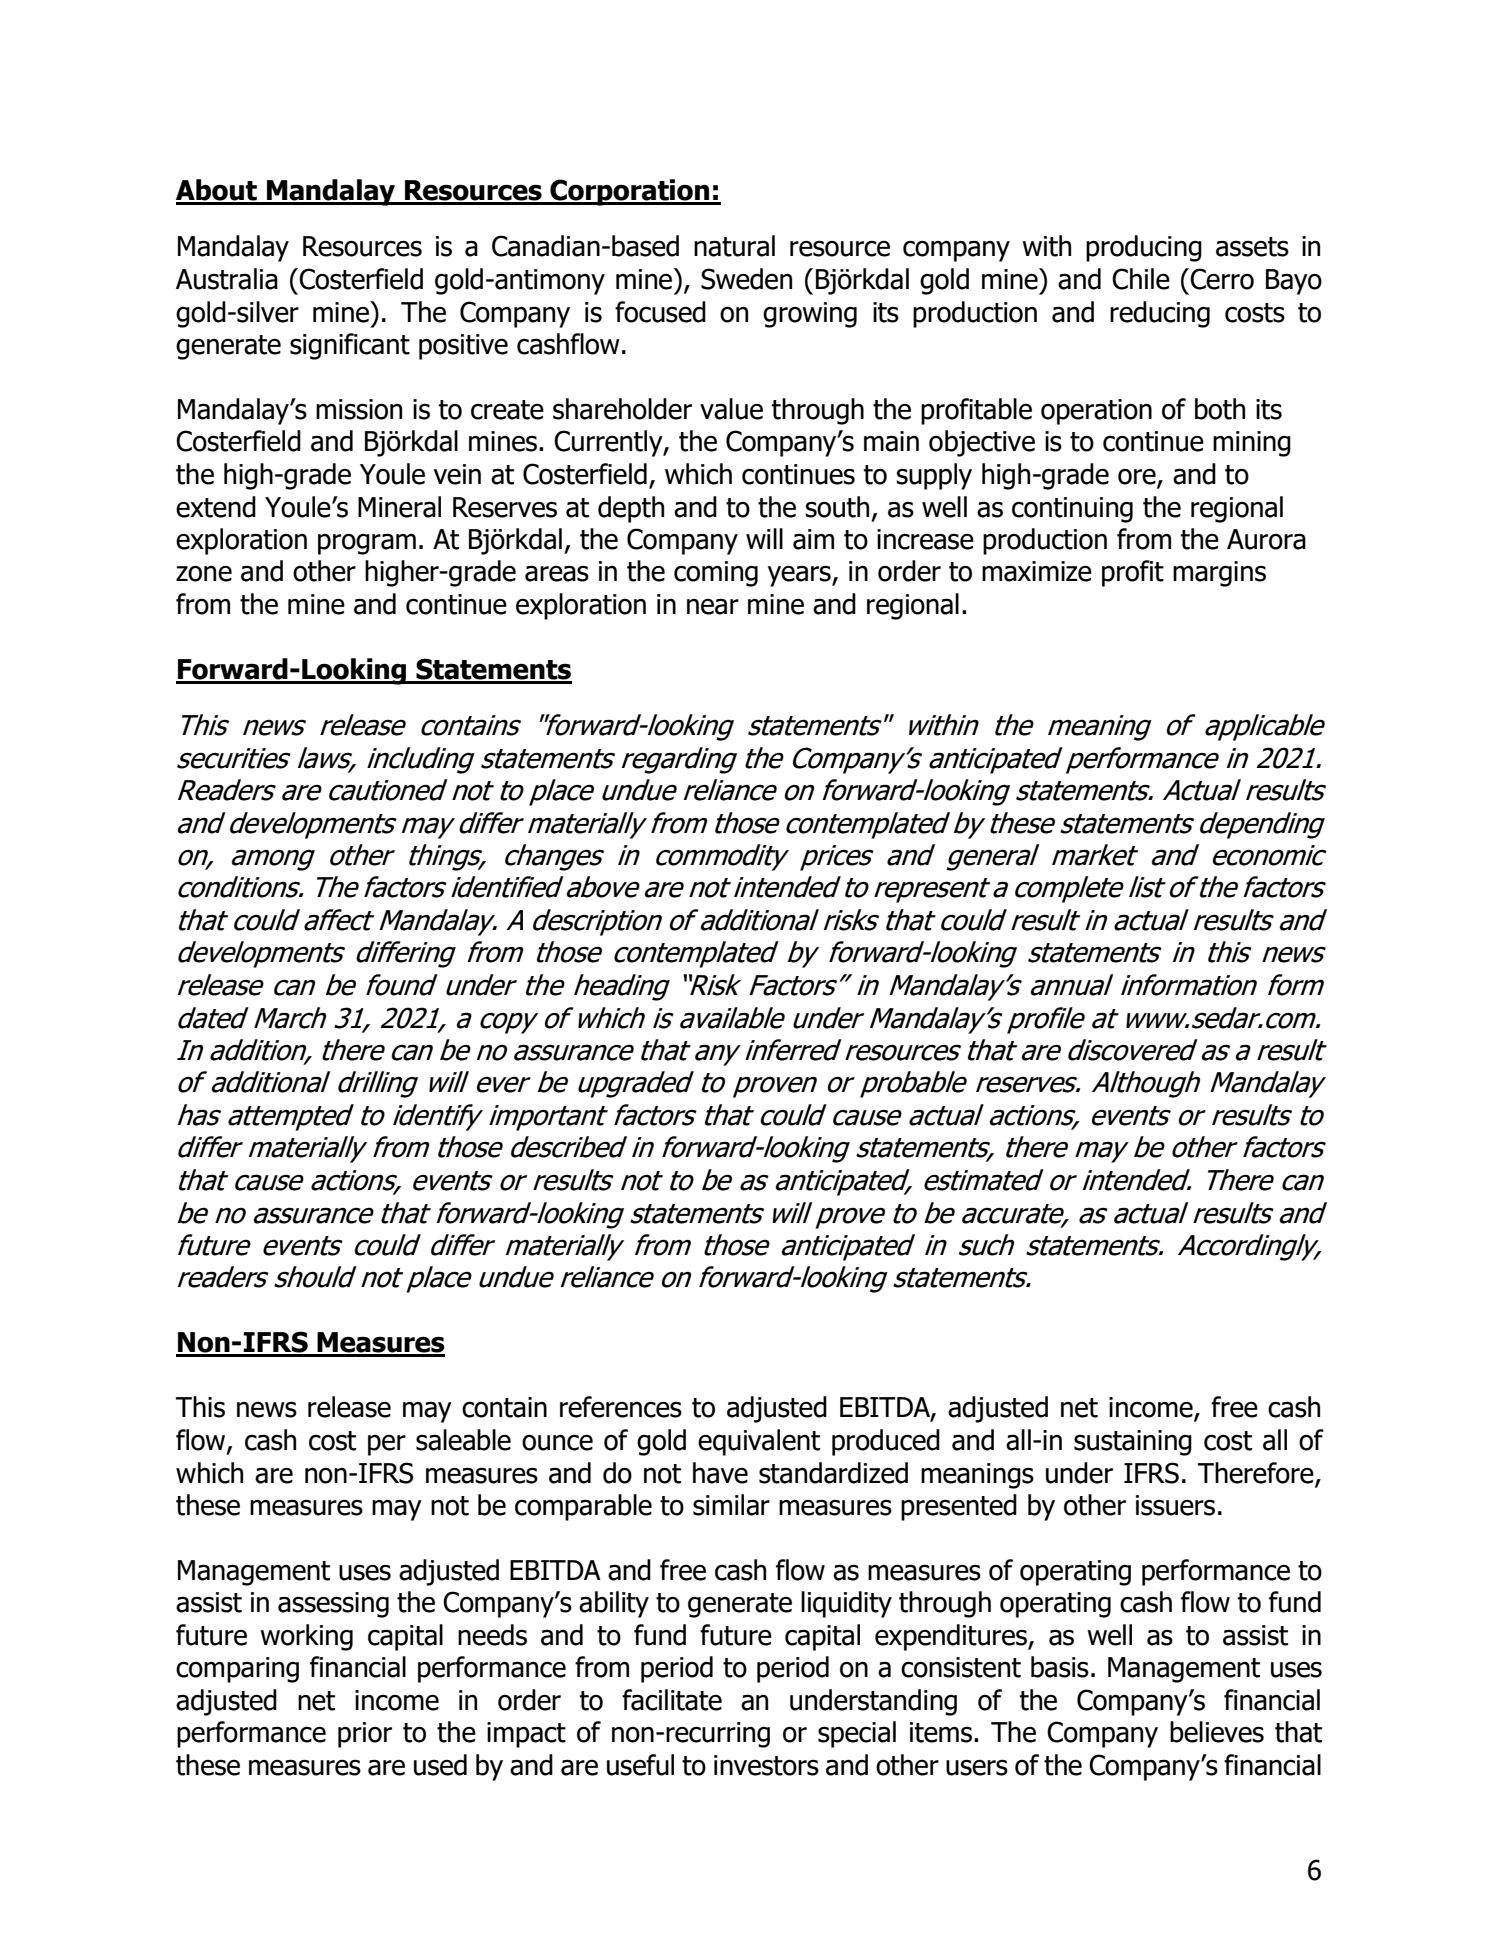 Image resolution: width=1498 pixels, height=1938 pixels. What do you see at coordinates (1219, 574) in the screenshot?
I see `margins` at bounding box center [1219, 574].
